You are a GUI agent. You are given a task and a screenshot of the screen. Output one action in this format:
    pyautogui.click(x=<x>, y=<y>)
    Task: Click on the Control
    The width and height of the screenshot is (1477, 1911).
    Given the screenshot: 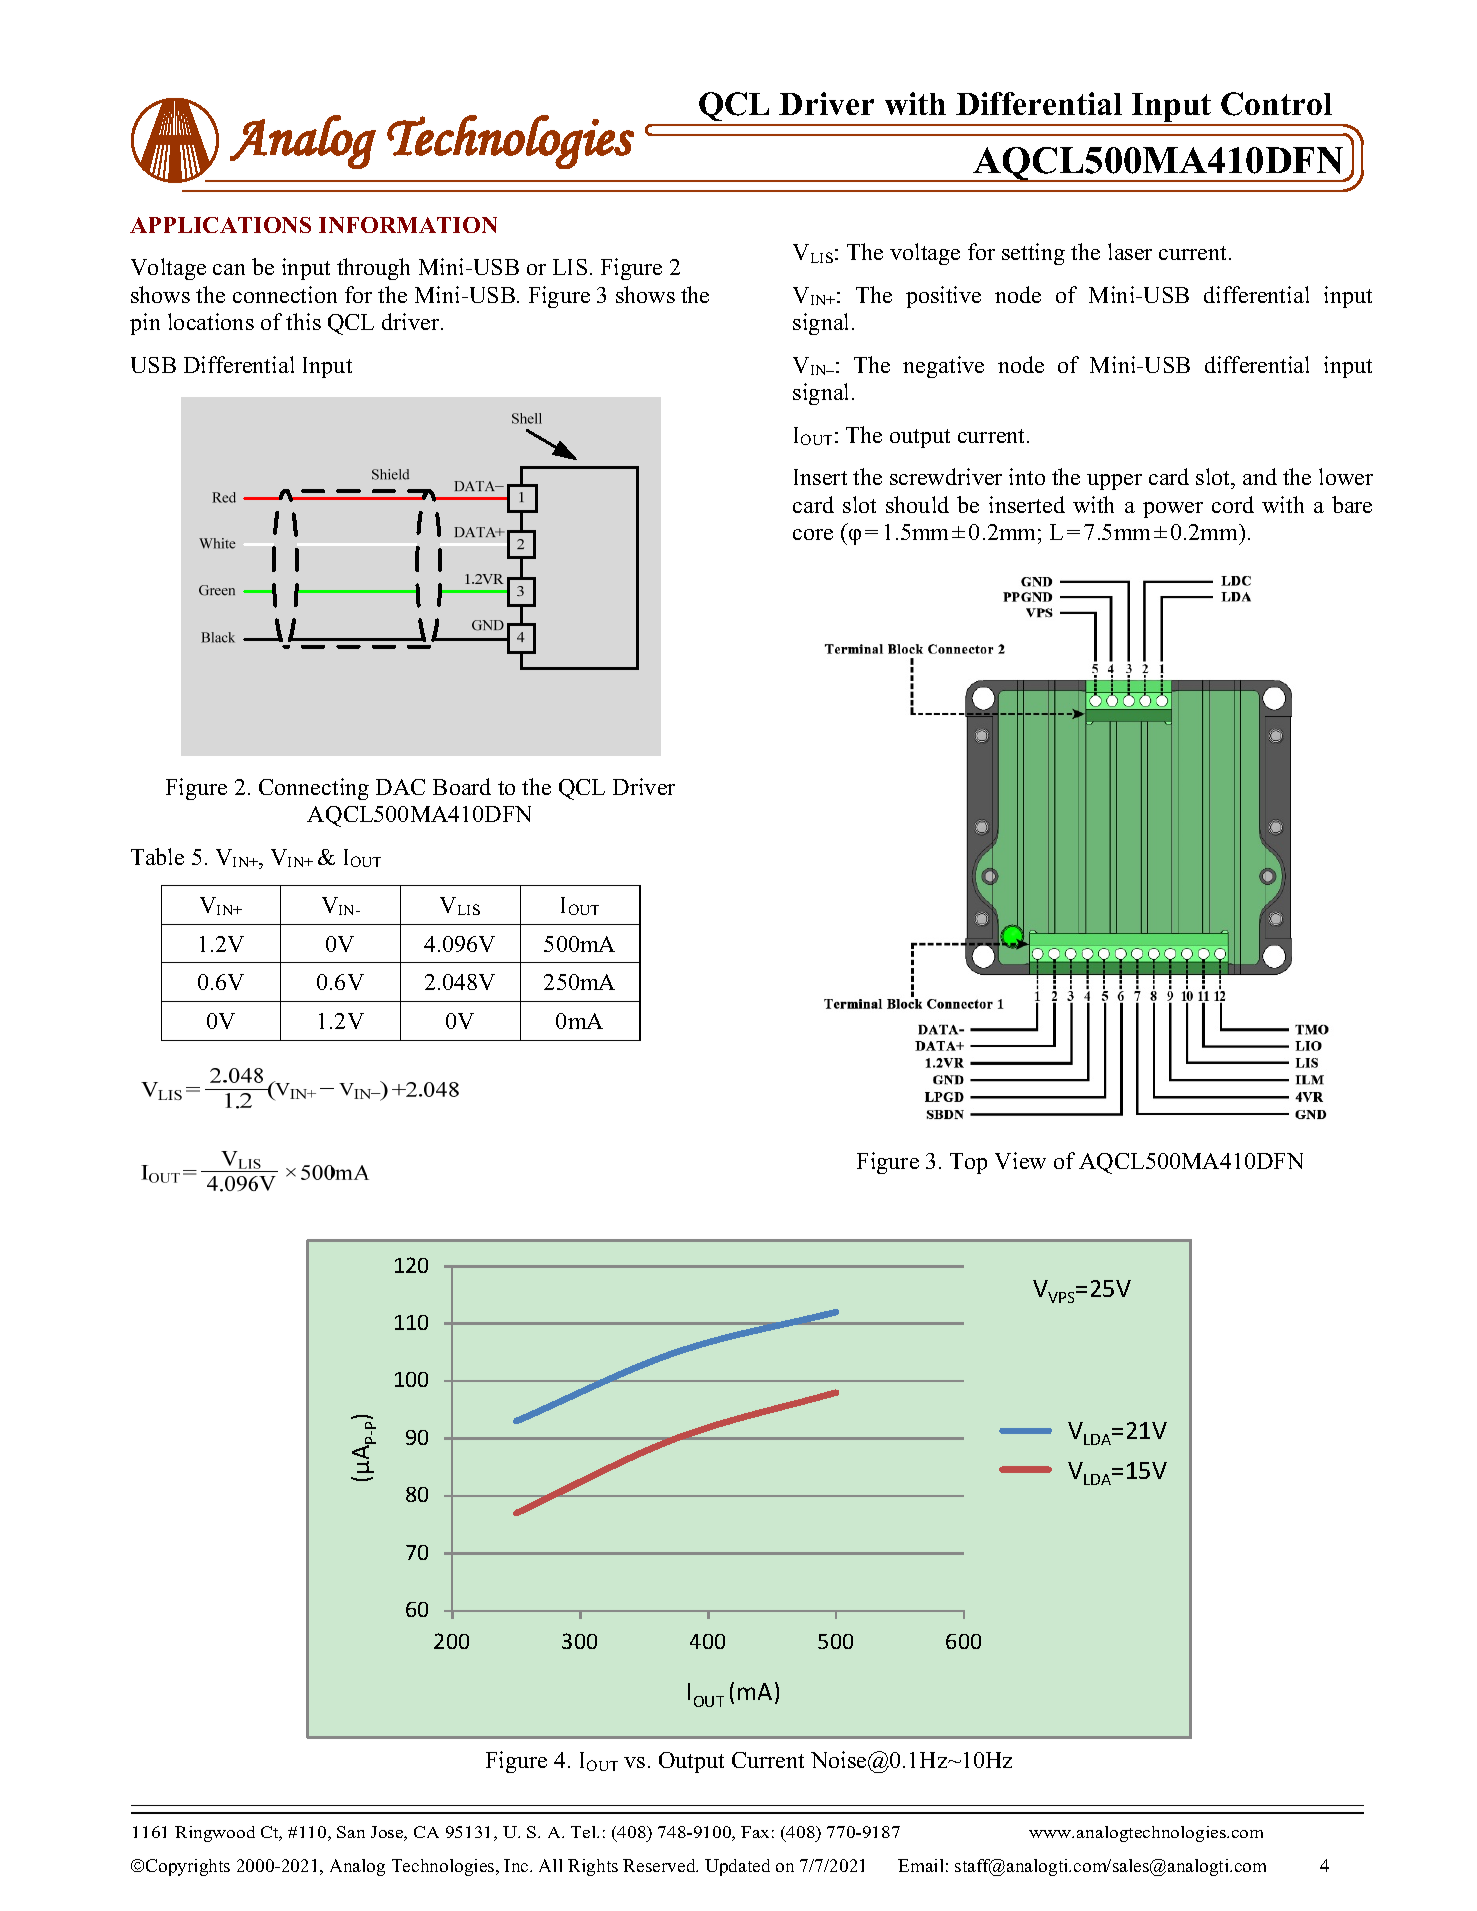 What is the action you would take?
    pyautogui.click(x=1276, y=104)
